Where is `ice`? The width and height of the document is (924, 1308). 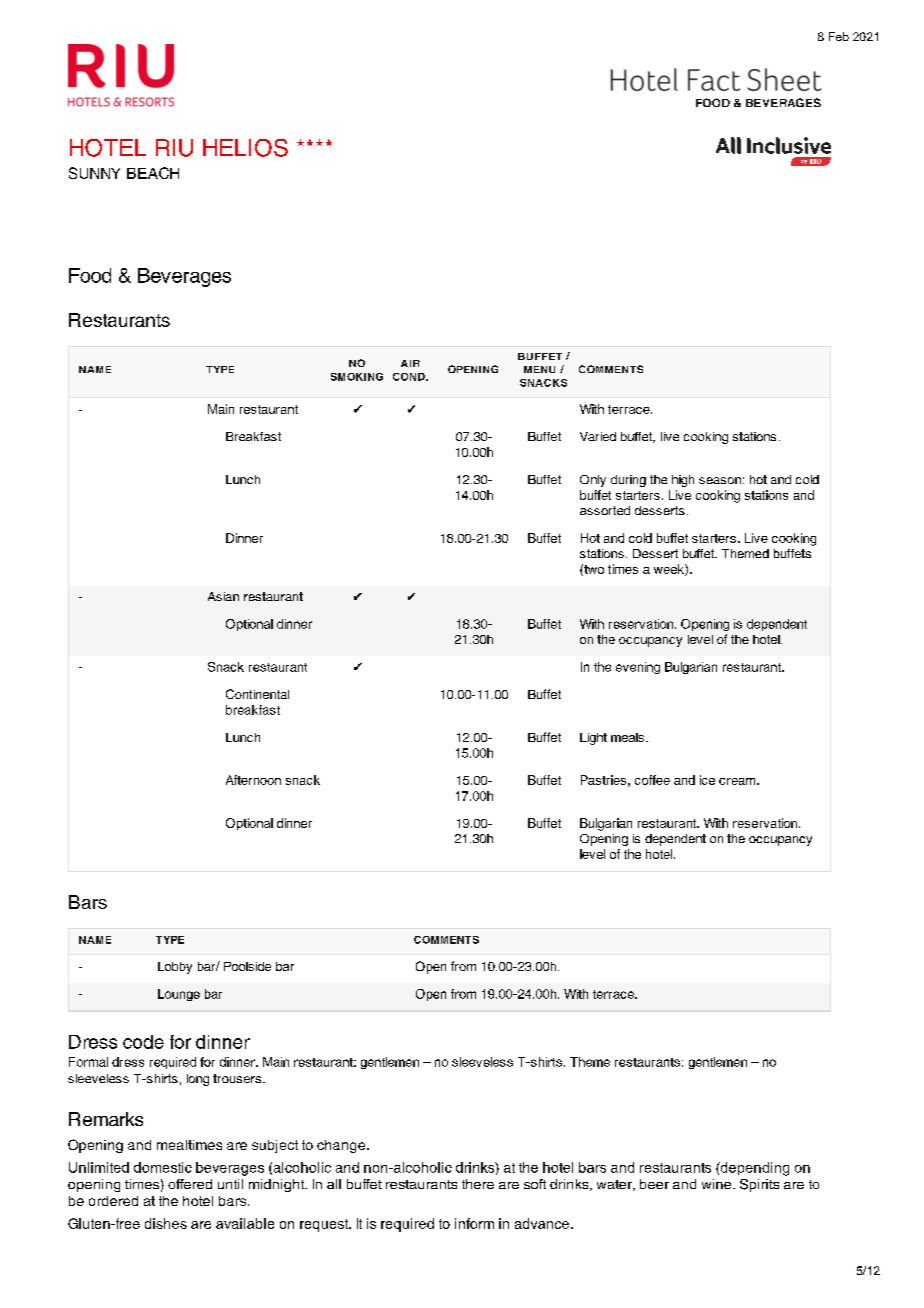 ice is located at coordinates (707, 780).
